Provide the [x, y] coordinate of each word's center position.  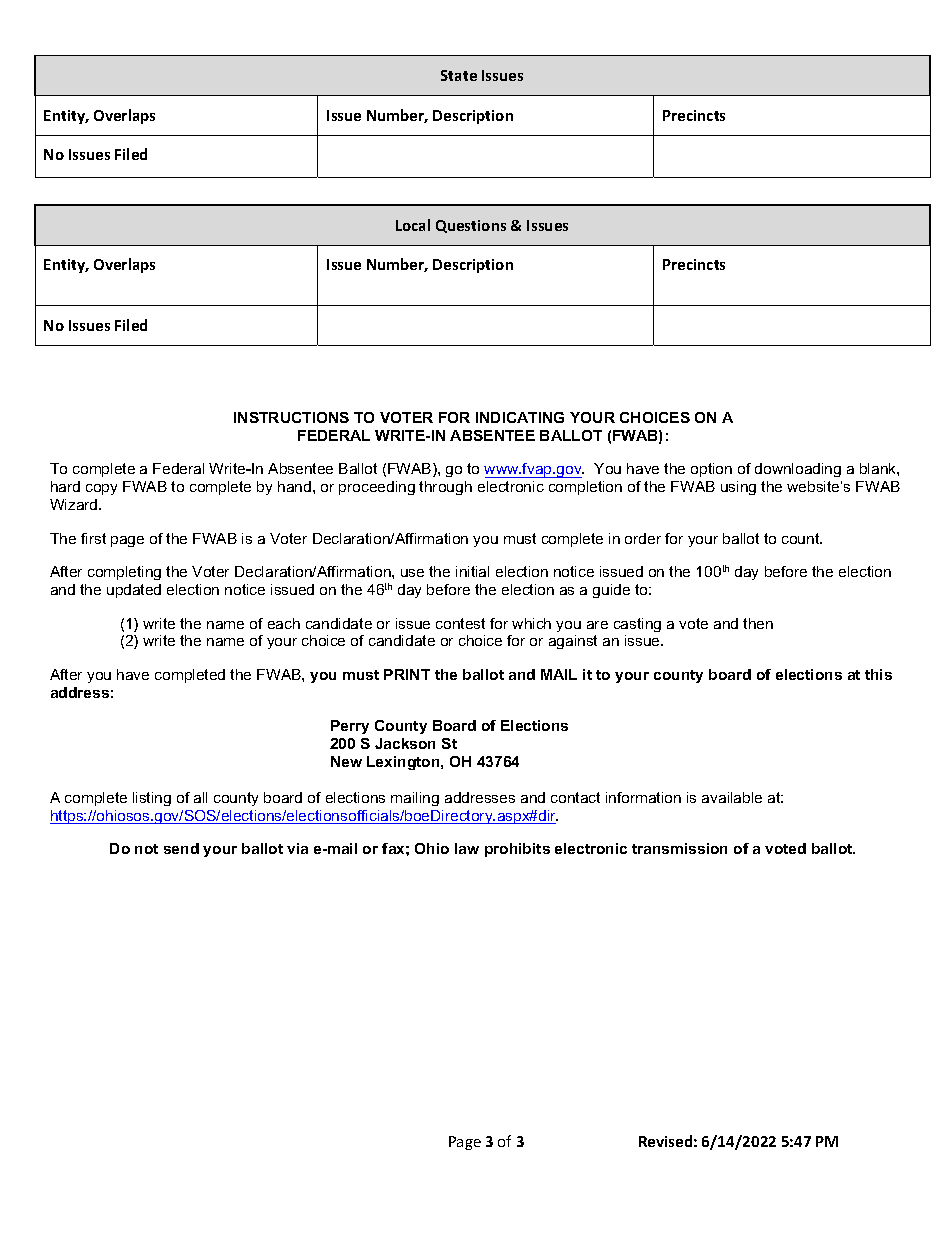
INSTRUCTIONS [291, 417]
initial [472, 571]
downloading [798, 470]
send [181, 848]
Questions [471, 226]
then [758, 623]
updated [134, 591]
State [459, 75]
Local [413, 225]
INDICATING [520, 417]
